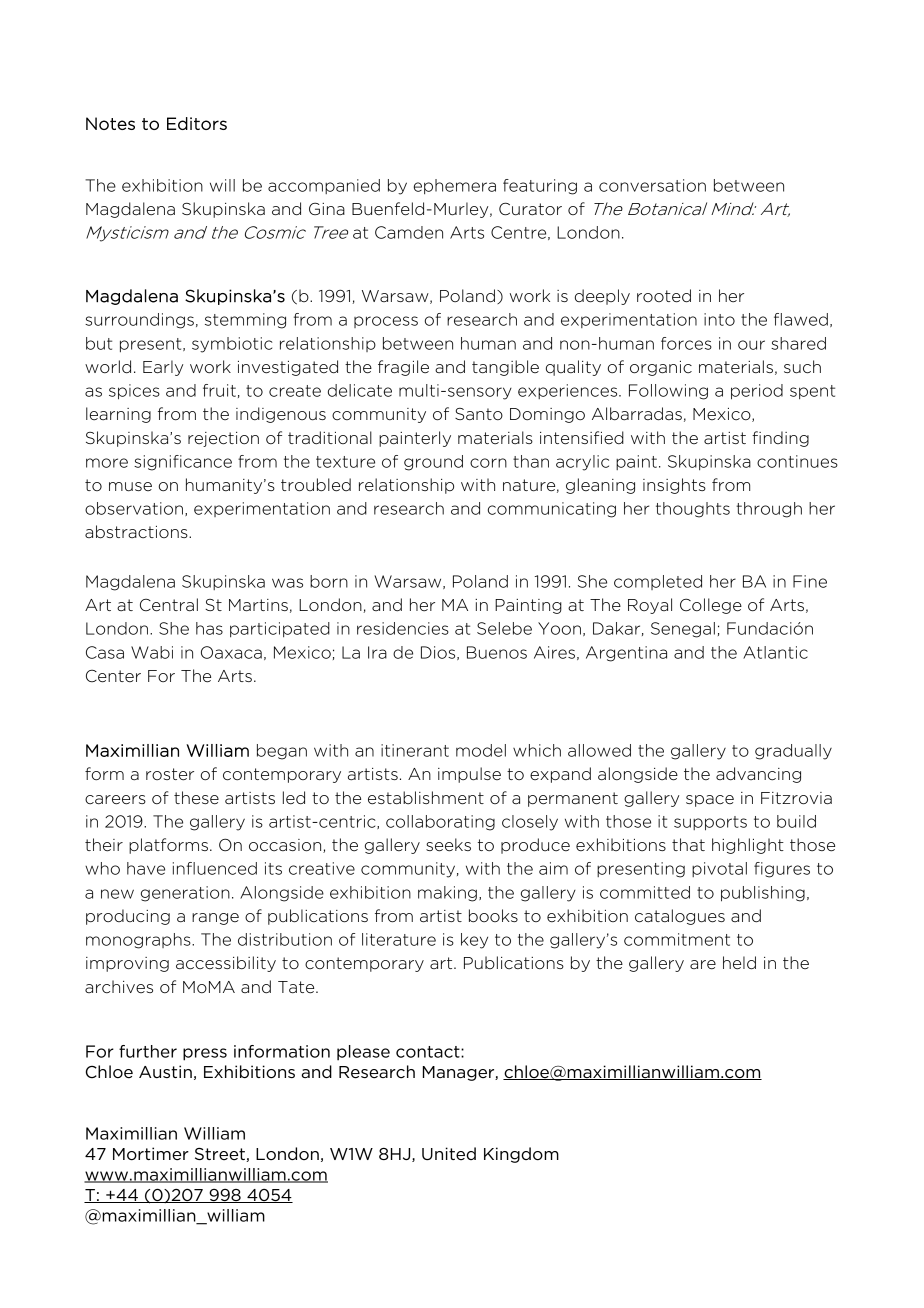 The height and width of the screenshot is (1308, 924). What do you see at coordinates (447, 894) in the screenshot?
I see `making` at bounding box center [447, 894].
